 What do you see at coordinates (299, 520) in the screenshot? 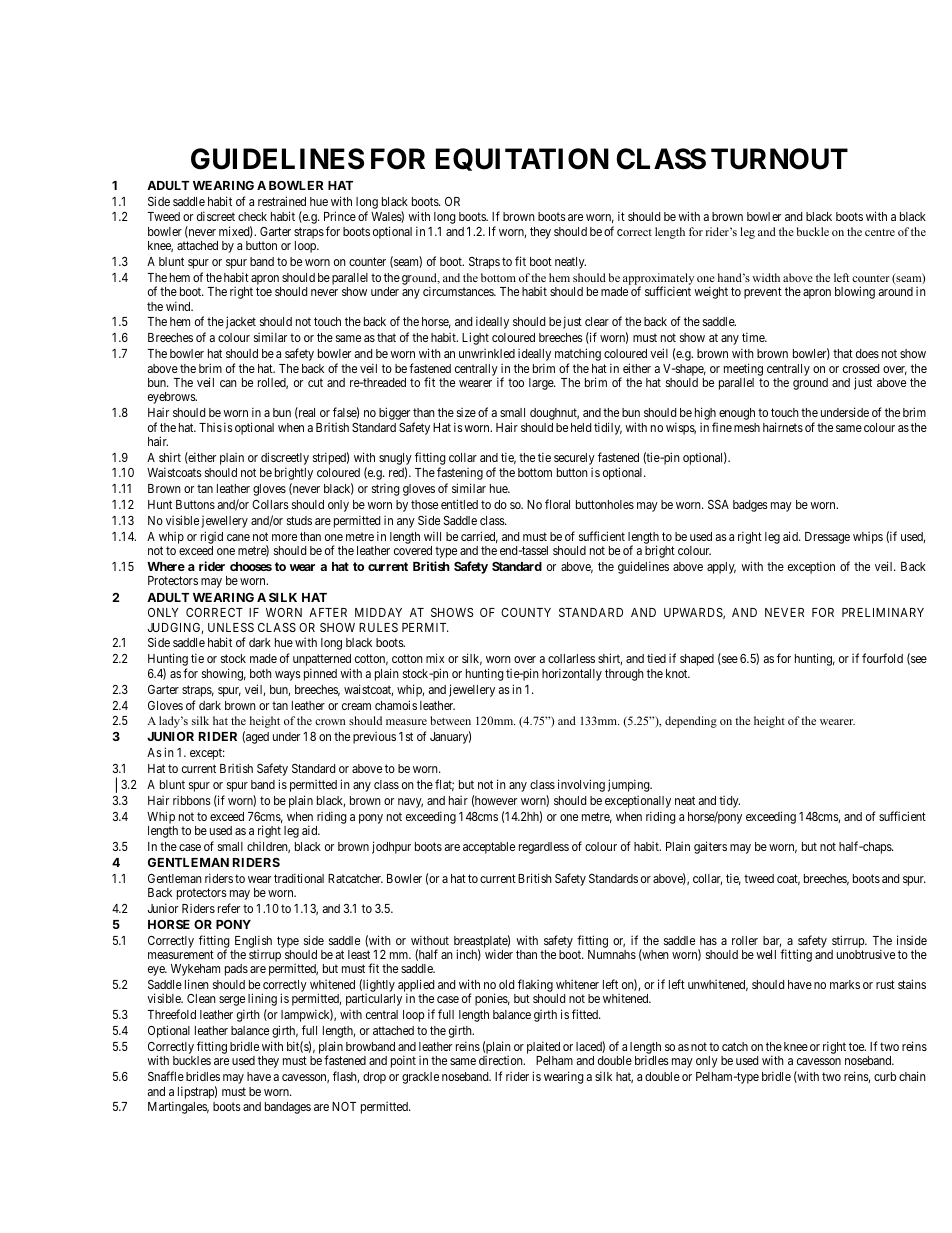
I see `studs` at bounding box center [299, 520].
